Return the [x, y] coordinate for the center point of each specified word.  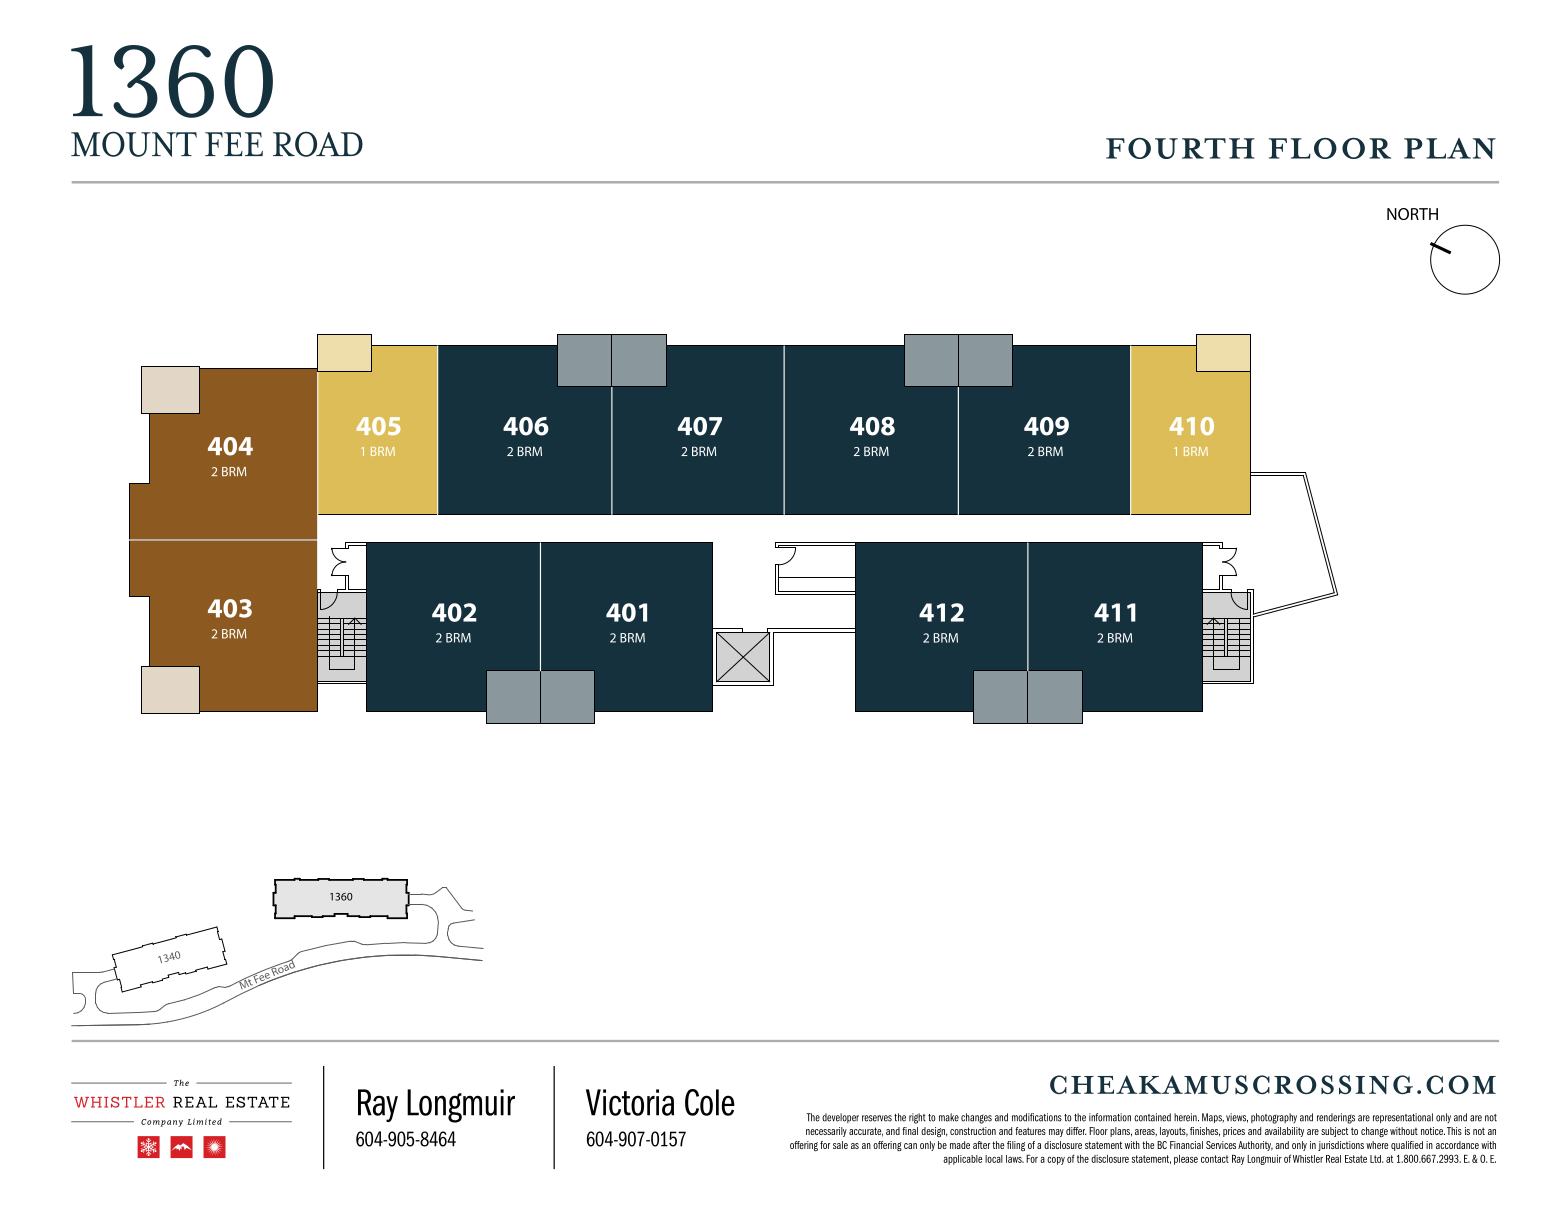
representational [1403, 1118]
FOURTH [1180, 148]
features [1030, 1131]
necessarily [826, 1132]
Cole [710, 1102]
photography [1274, 1118]
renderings [1336, 1118]
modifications [1037, 1117]
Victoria [630, 1102]
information [1110, 1117]
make [949, 1117]
